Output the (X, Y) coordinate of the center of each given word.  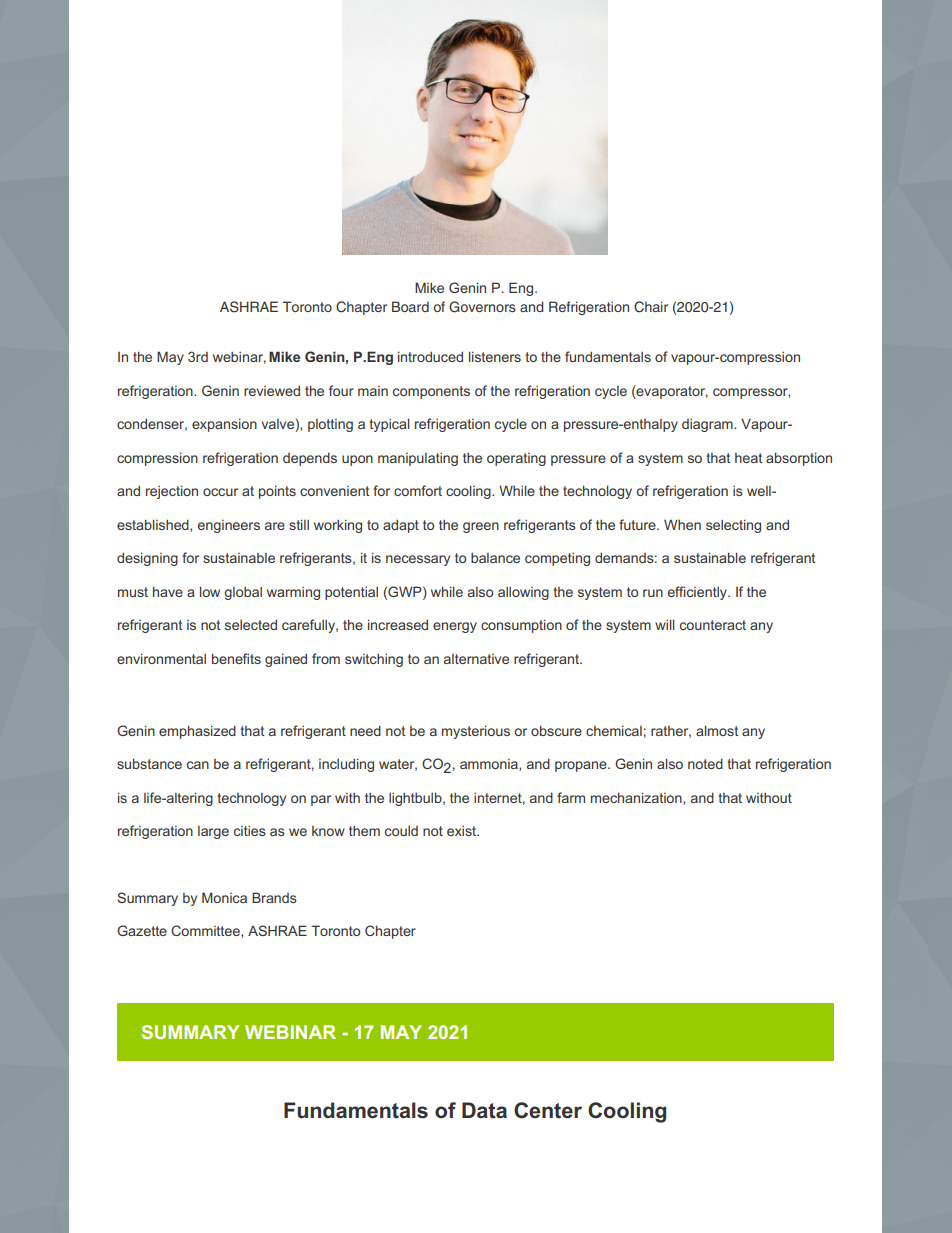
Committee (206, 931)
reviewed (272, 390)
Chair (651, 307)
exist (463, 830)
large (213, 832)
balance (495, 557)
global (243, 593)
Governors (482, 307)
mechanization (637, 798)
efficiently (698, 593)
